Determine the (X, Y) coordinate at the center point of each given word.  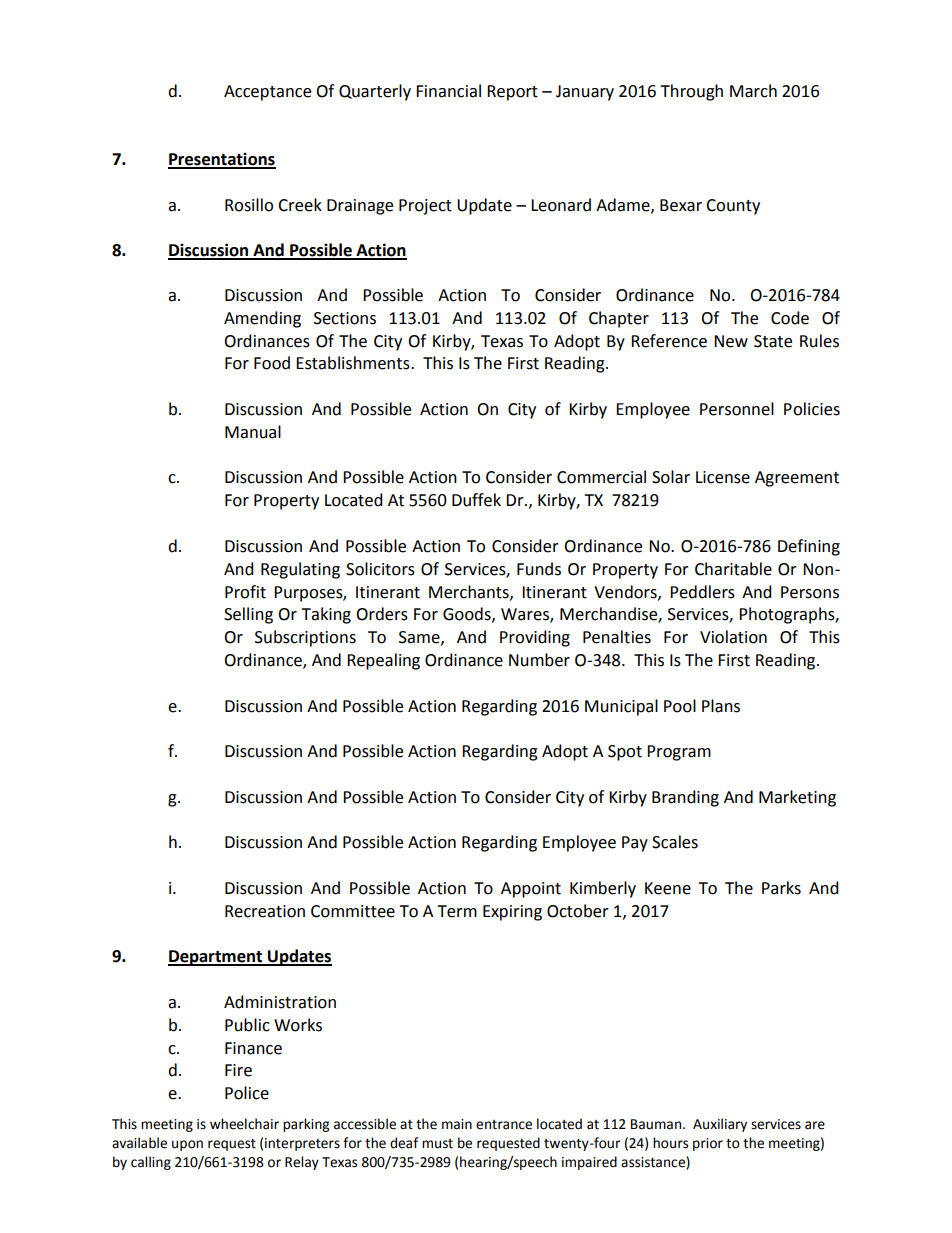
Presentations (222, 160)
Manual (253, 432)
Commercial (601, 477)
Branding (685, 798)
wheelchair (244, 1124)
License (723, 477)
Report (512, 93)
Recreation (265, 911)
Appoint (531, 890)
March (753, 91)
